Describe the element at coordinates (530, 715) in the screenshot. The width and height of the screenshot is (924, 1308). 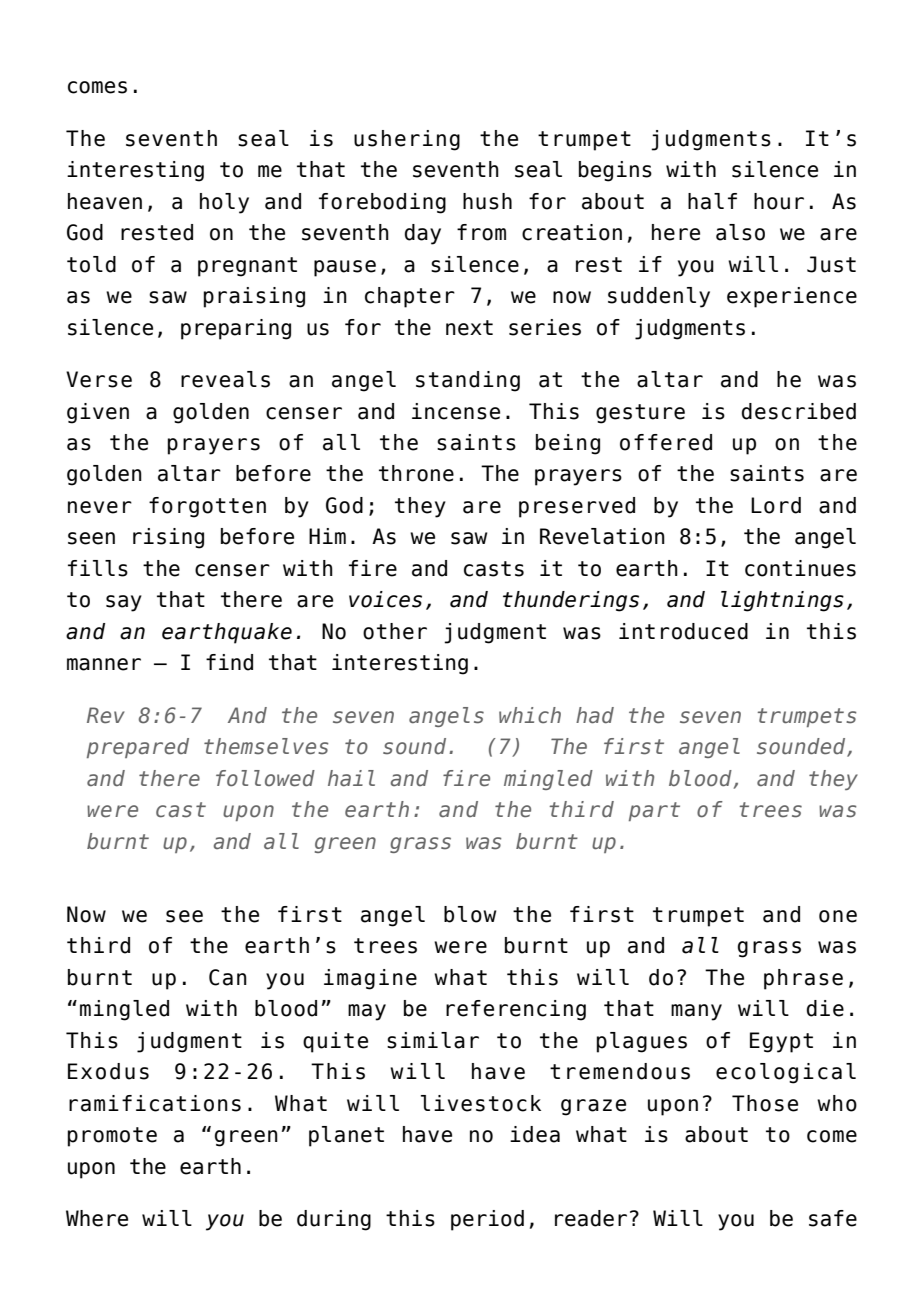
I see `which` at that location.
